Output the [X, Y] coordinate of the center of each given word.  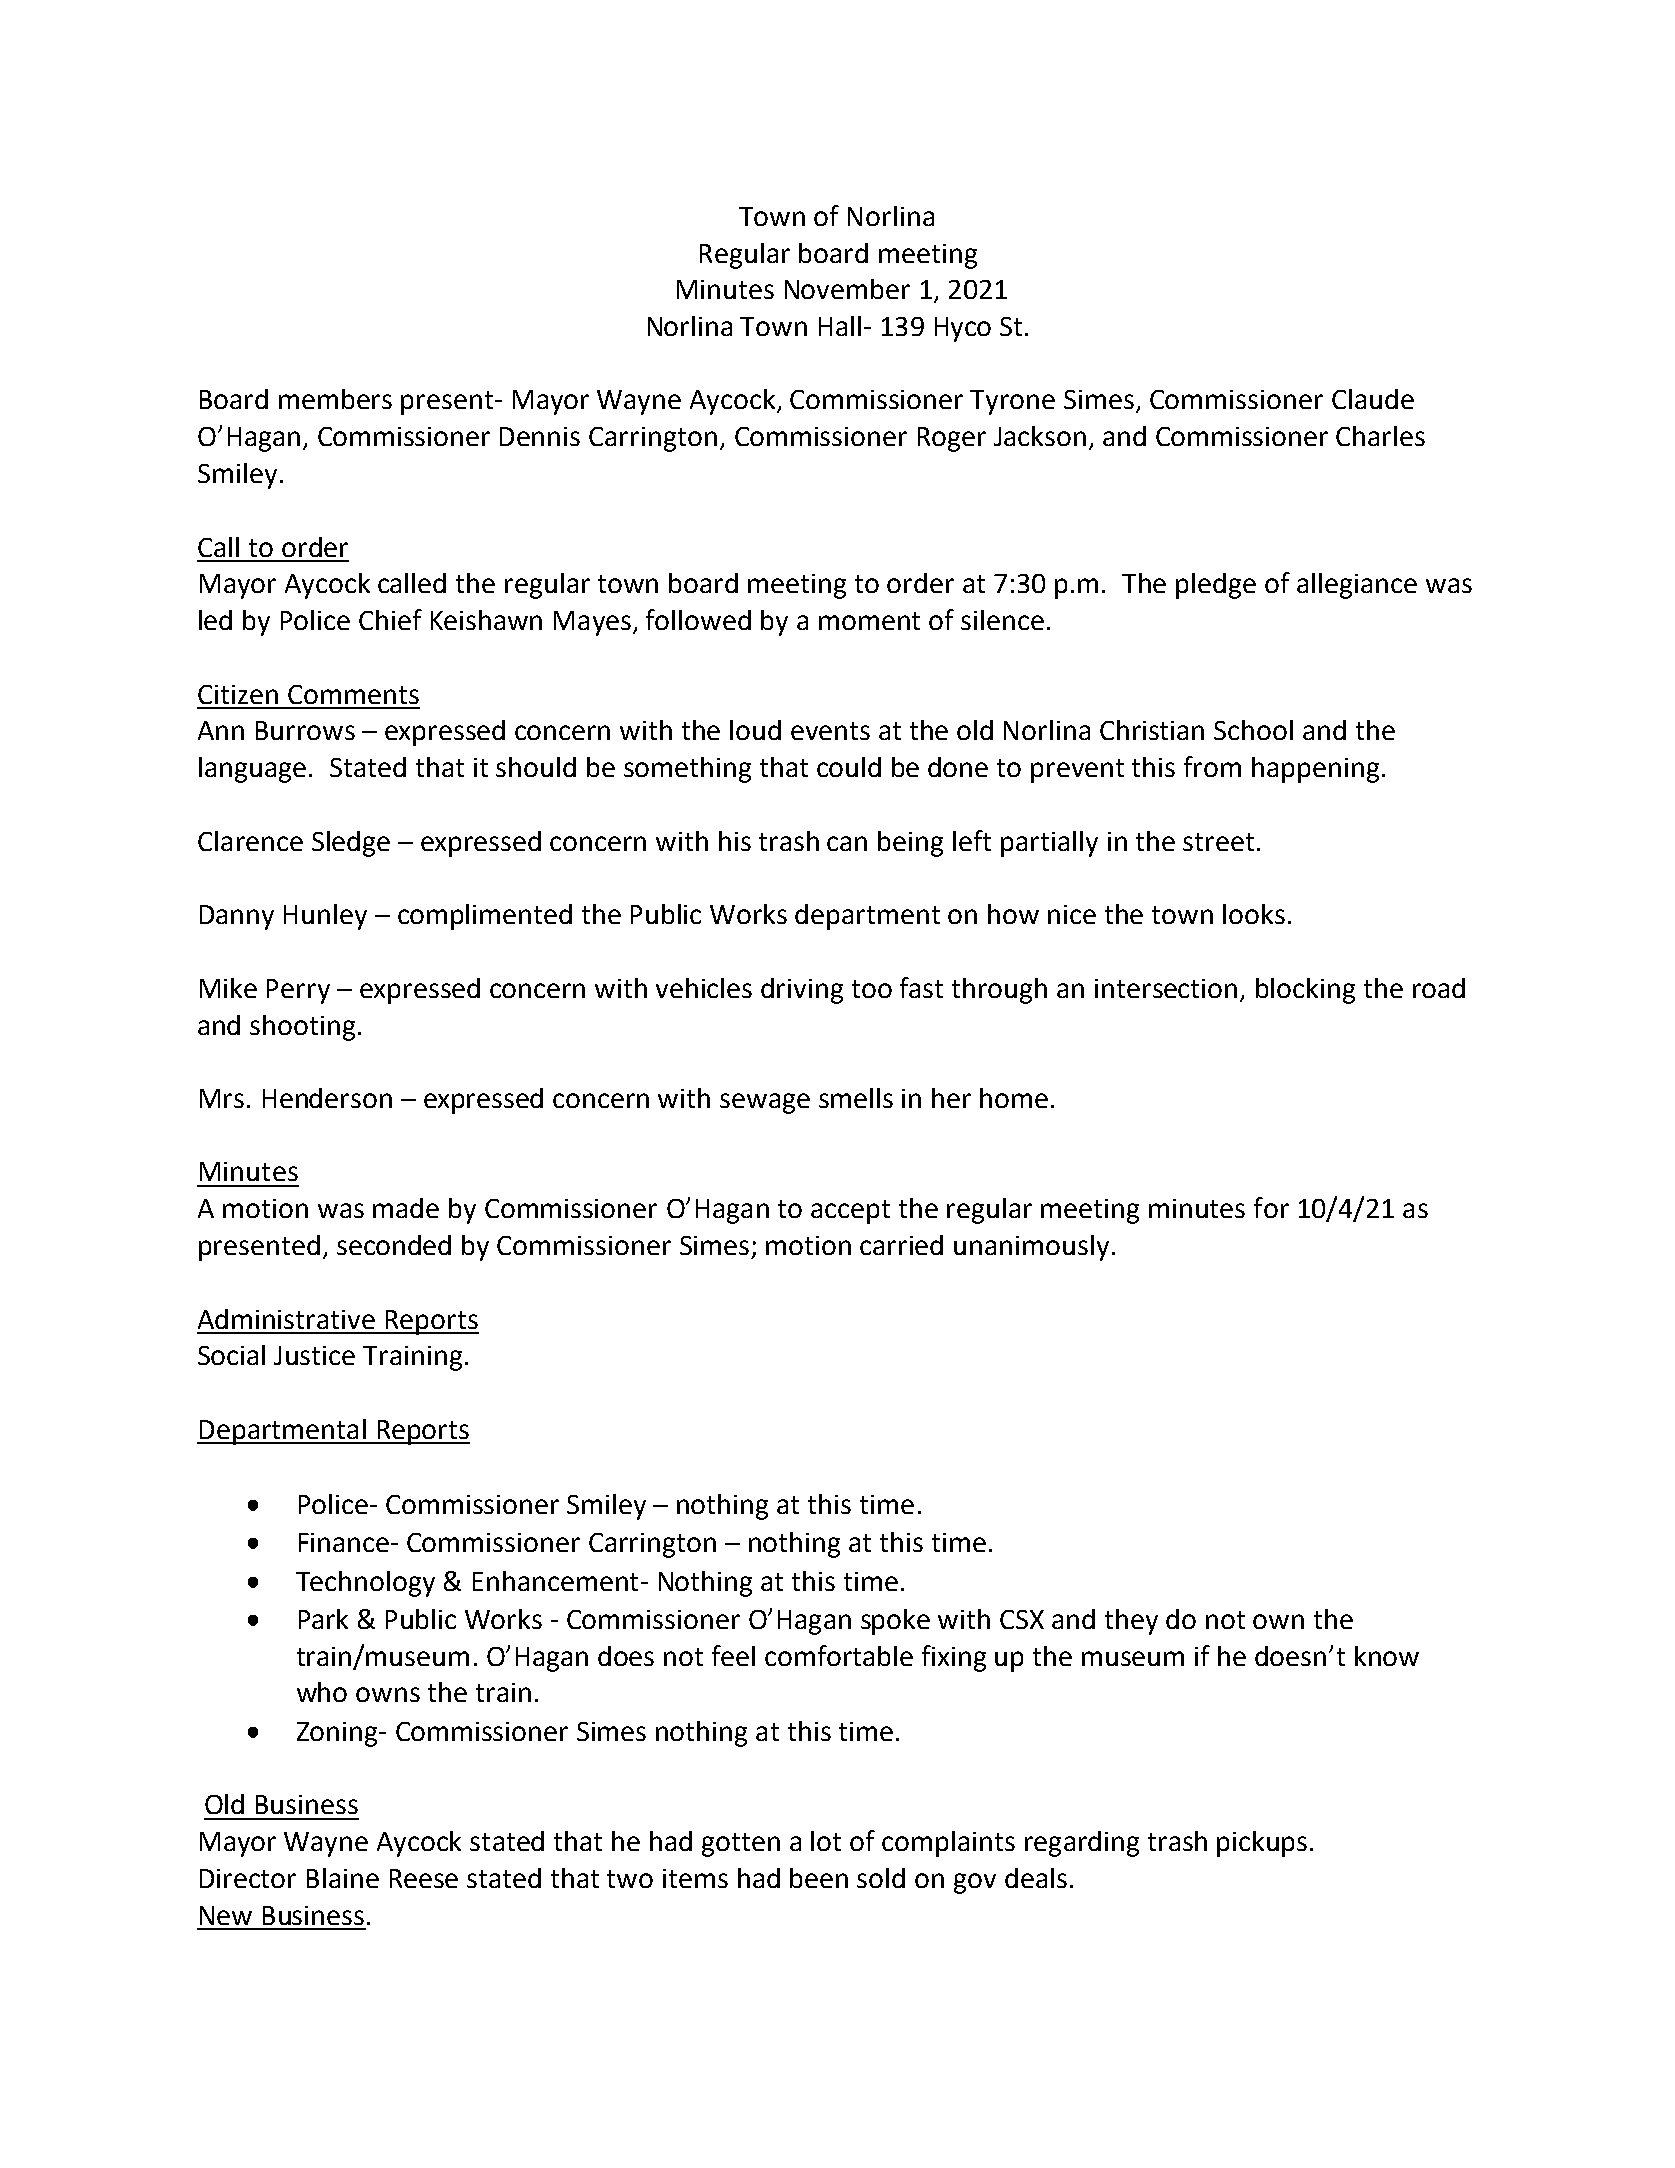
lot [826, 1841]
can [847, 843]
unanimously [1031, 1248]
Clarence [250, 841]
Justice [314, 1355]
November [847, 289]
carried [901, 1245]
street [1218, 842]
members [335, 399]
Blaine [343, 1878]
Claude [1373, 399]
